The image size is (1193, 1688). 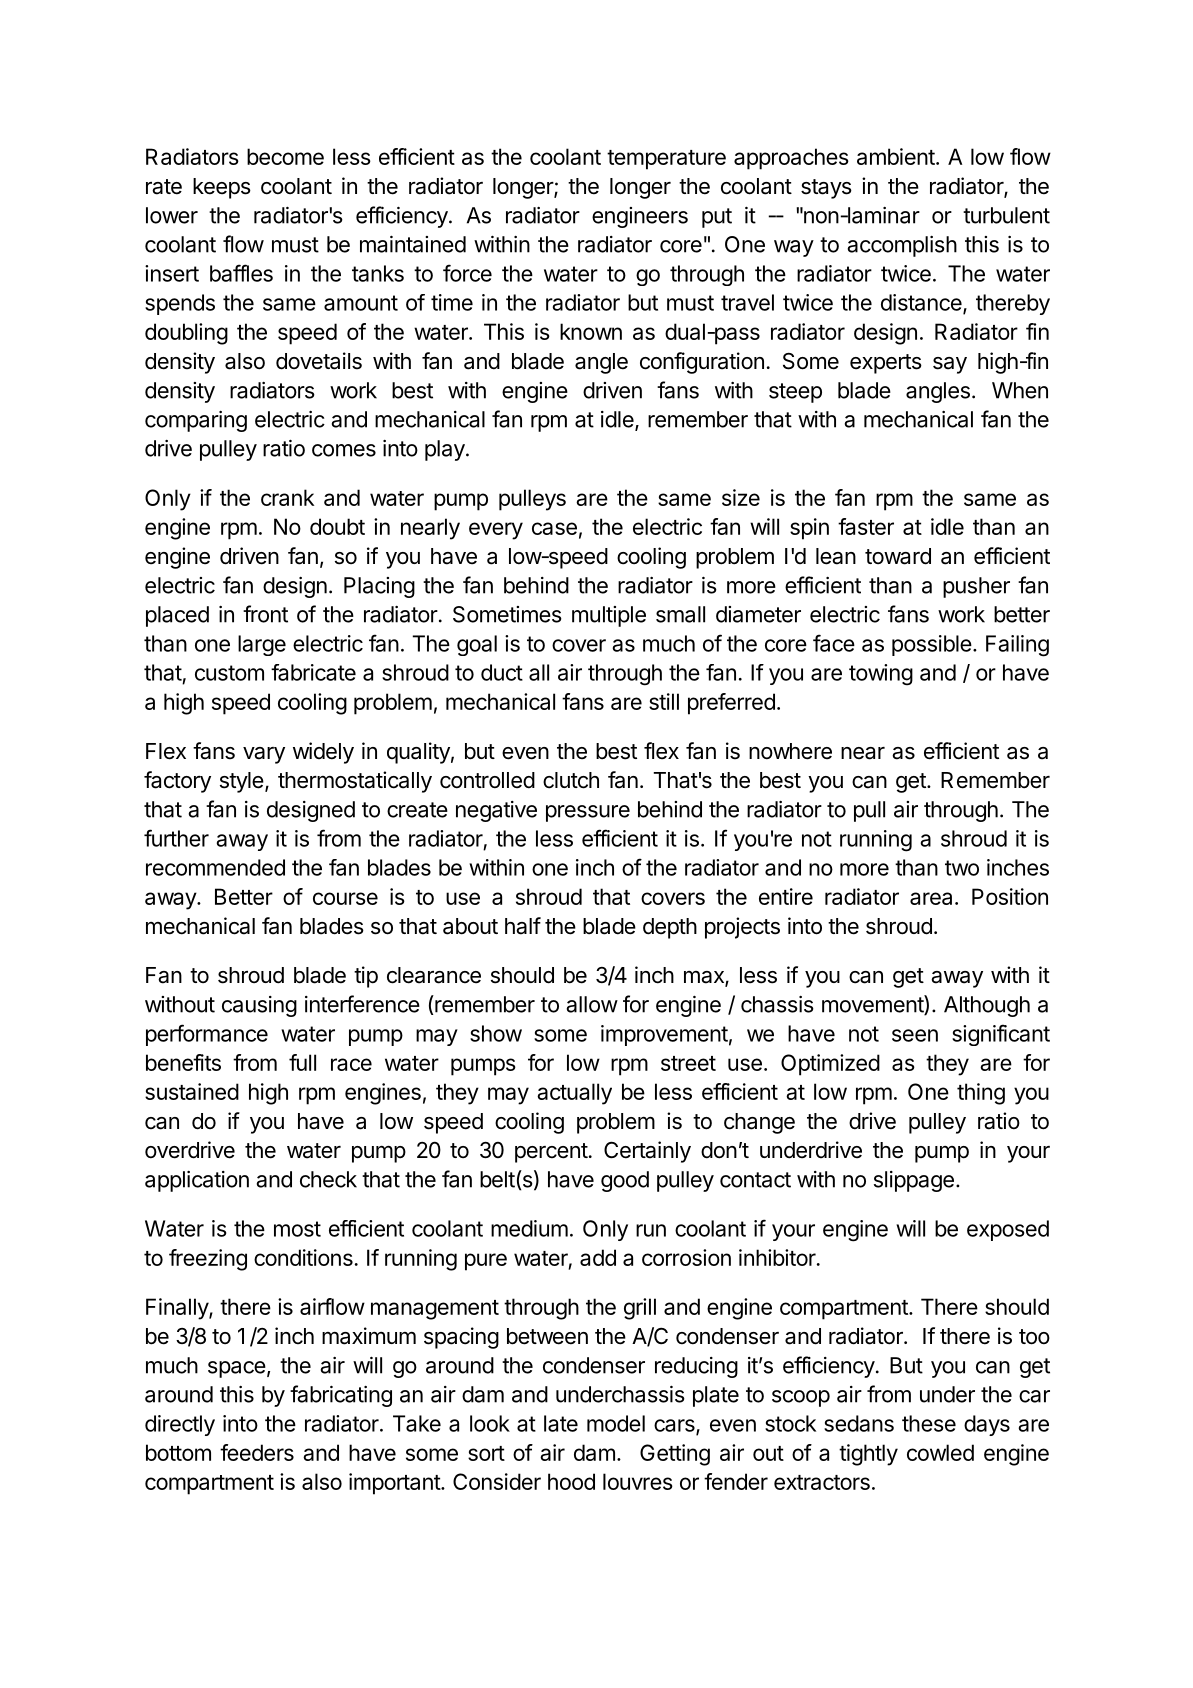 What do you see at coordinates (616, 1423) in the image?
I see `model` at bounding box center [616, 1423].
